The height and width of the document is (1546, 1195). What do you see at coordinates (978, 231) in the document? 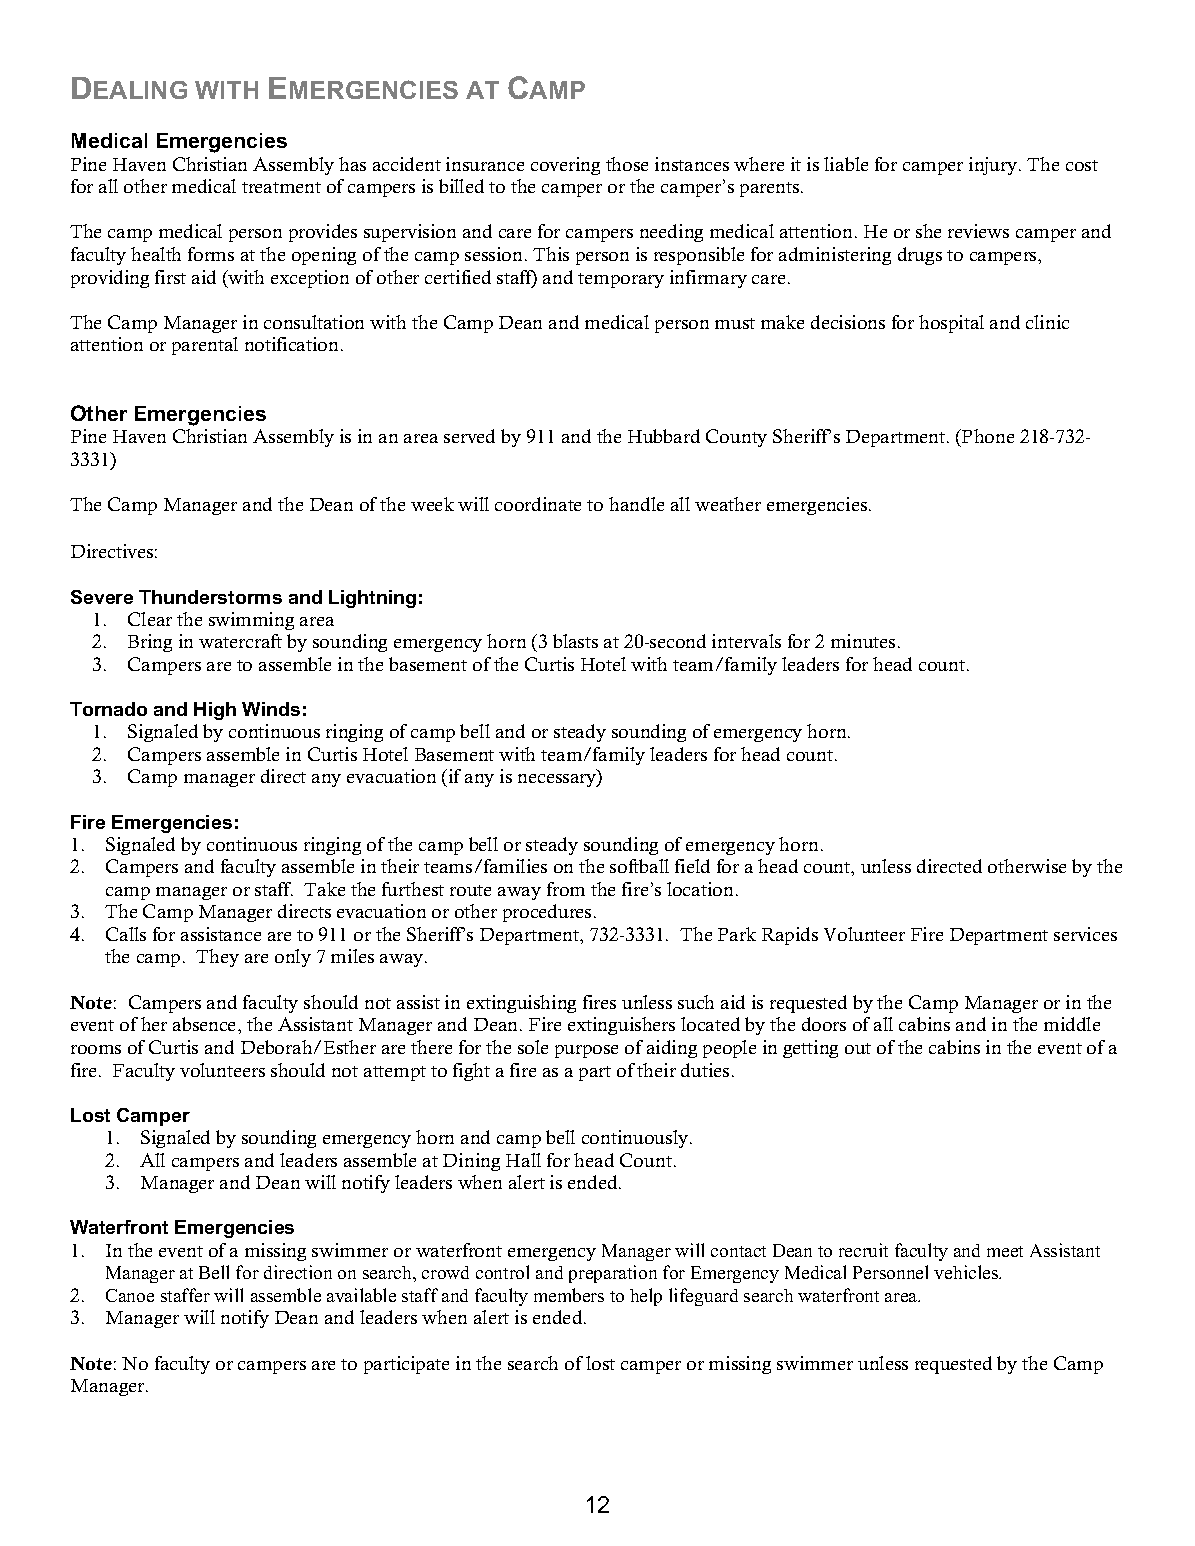
I see `reviews` at bounding box center [978, 231].
